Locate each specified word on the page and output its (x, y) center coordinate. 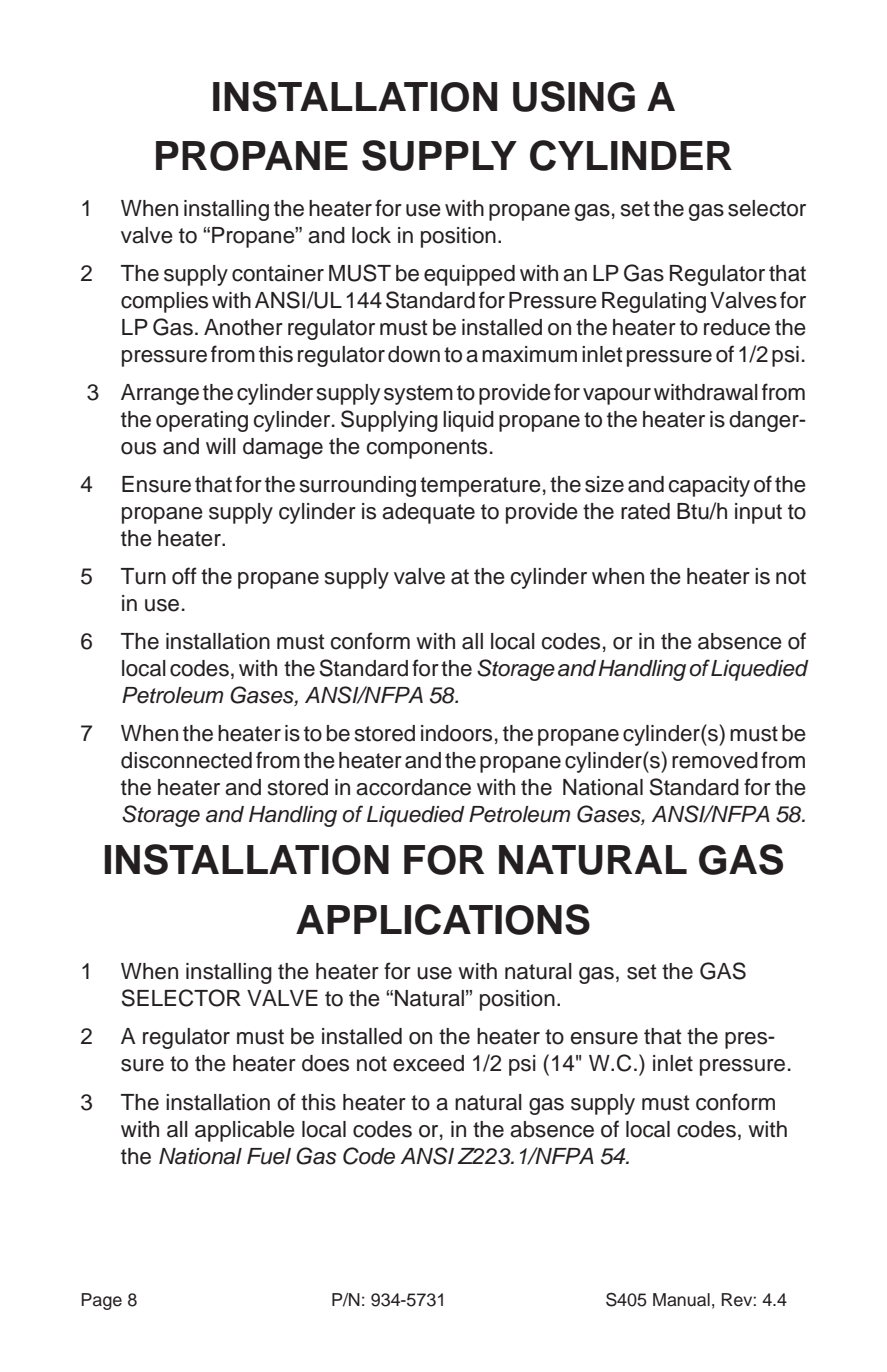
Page (101, 1301)
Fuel (269, 1156)
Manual (681, 1300)
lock (371, 235)
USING (574, 96)
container (278, 273)
